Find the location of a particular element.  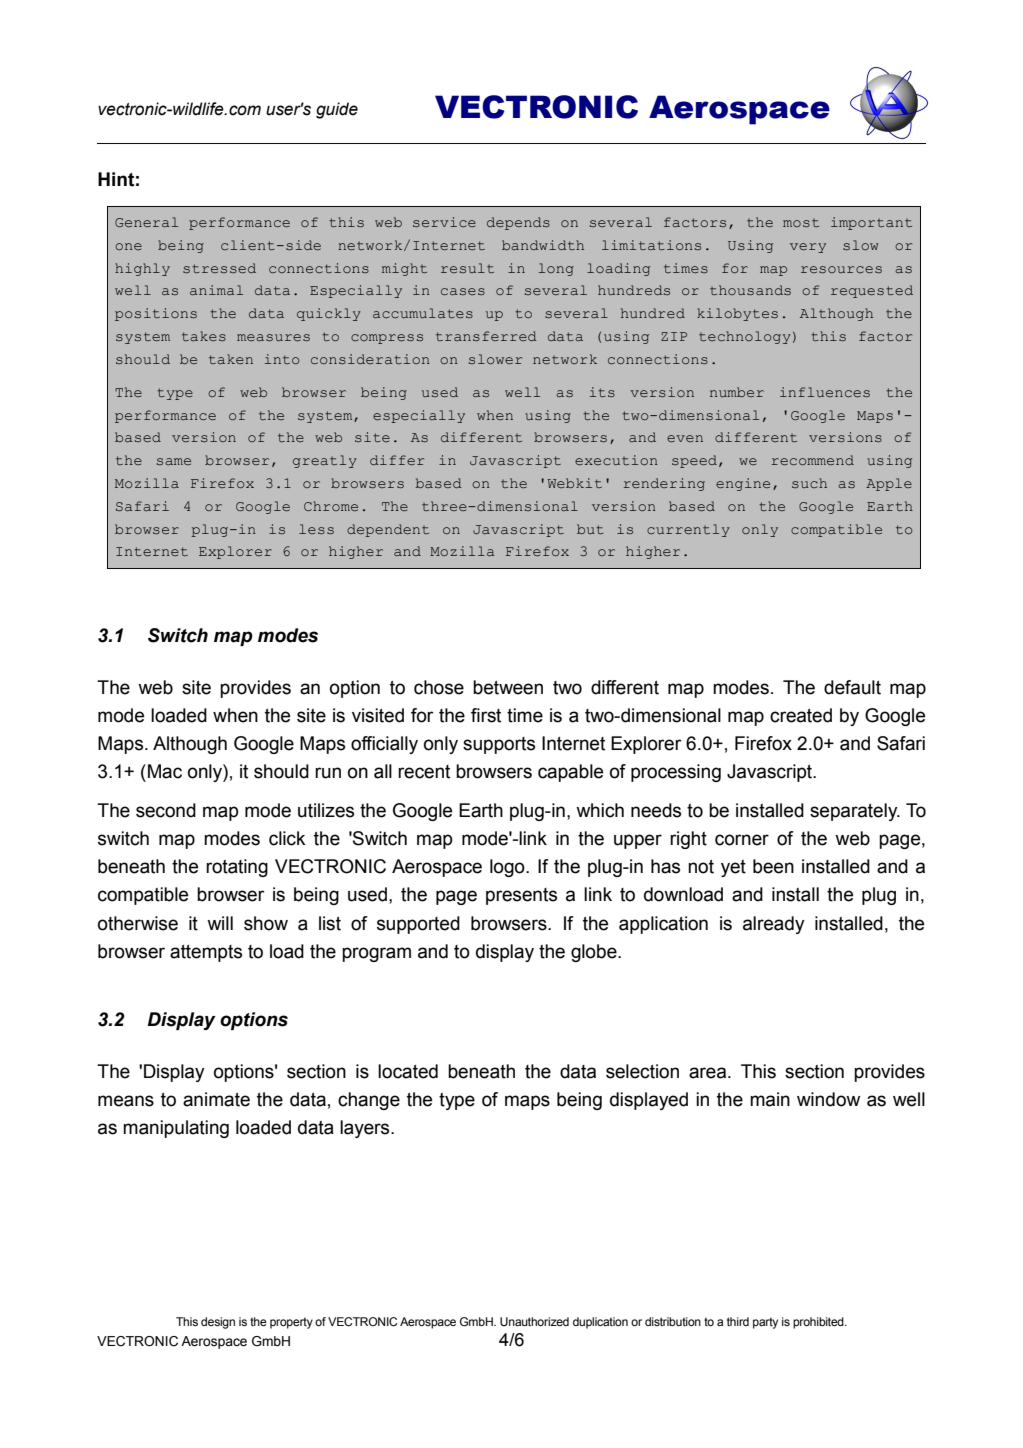

already is located at coordinates (774, 925).
